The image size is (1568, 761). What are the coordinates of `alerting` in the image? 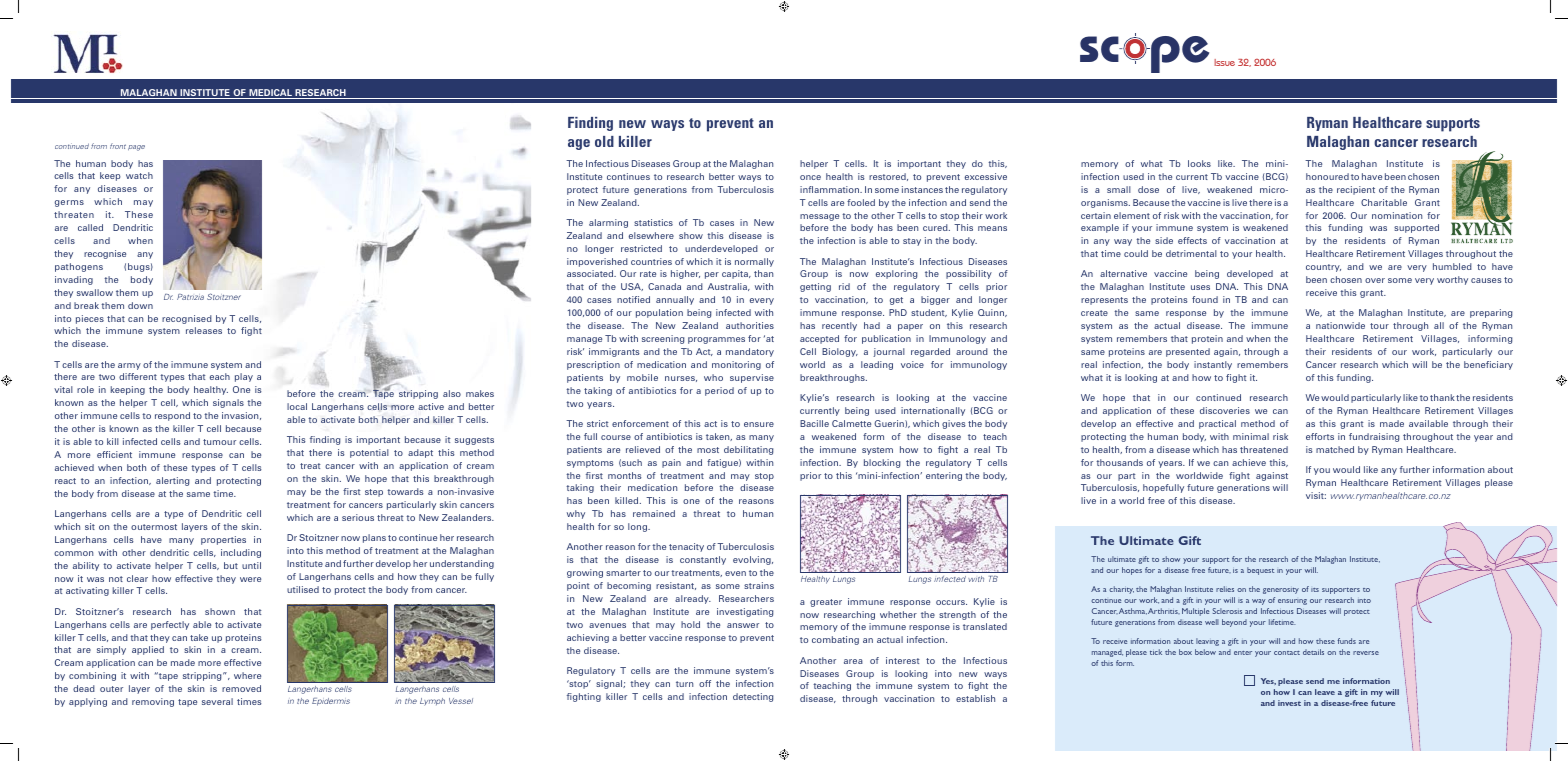 It's located at (172, 481).
